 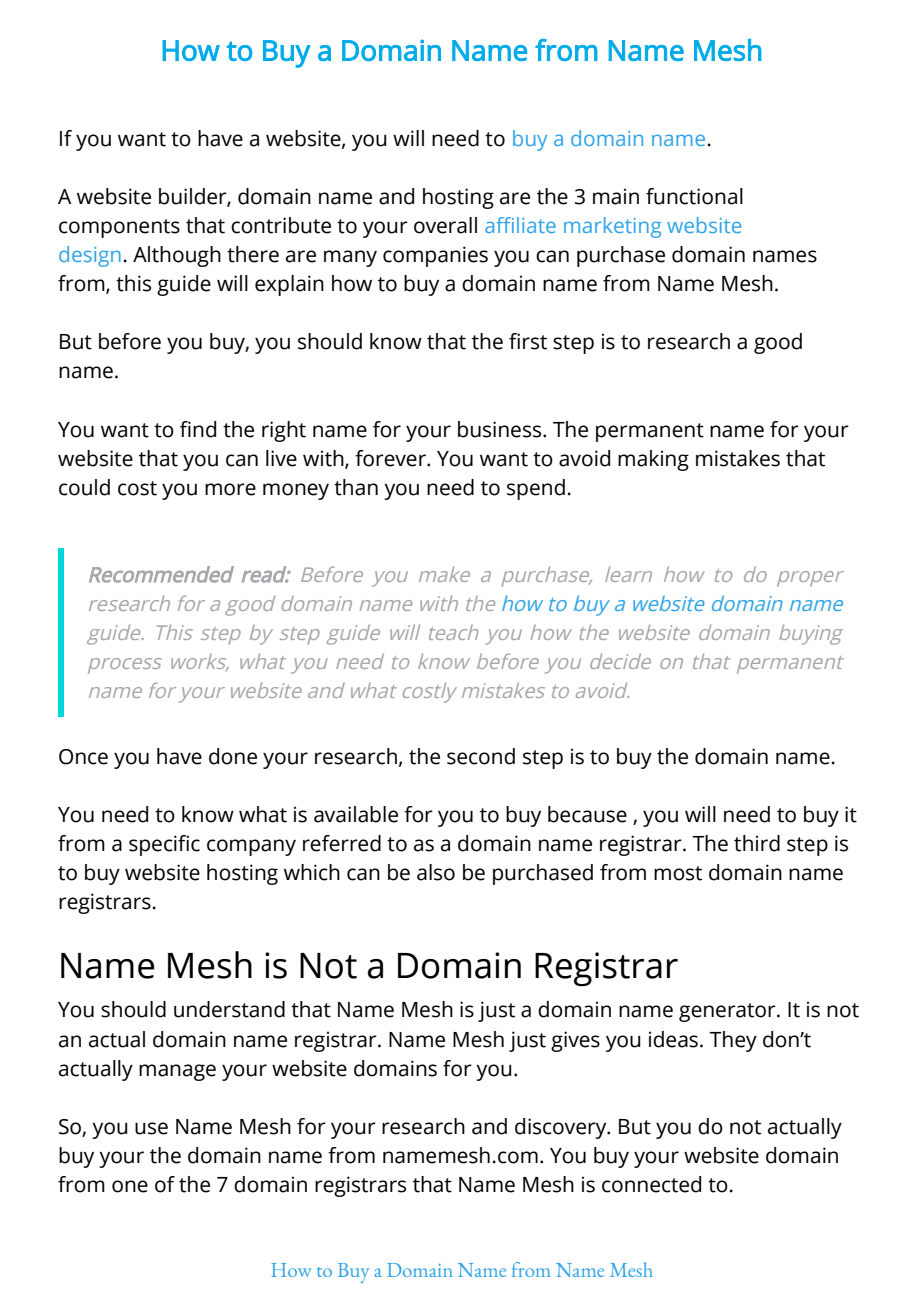 I want to click on done, so click(x=233, y=756).
